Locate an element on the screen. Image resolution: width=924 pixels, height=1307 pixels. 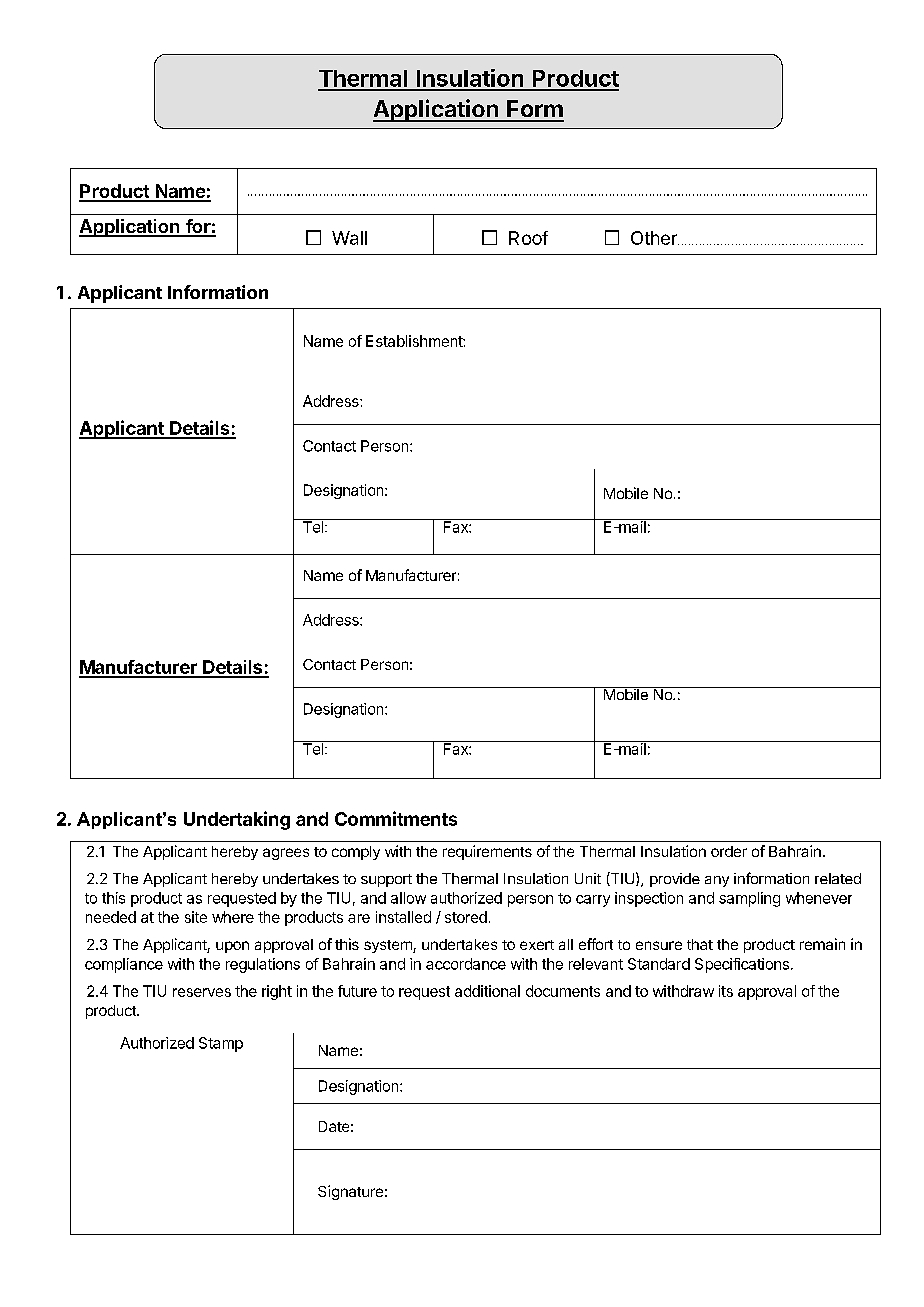
Wall is located at coordinates (349, 238).
